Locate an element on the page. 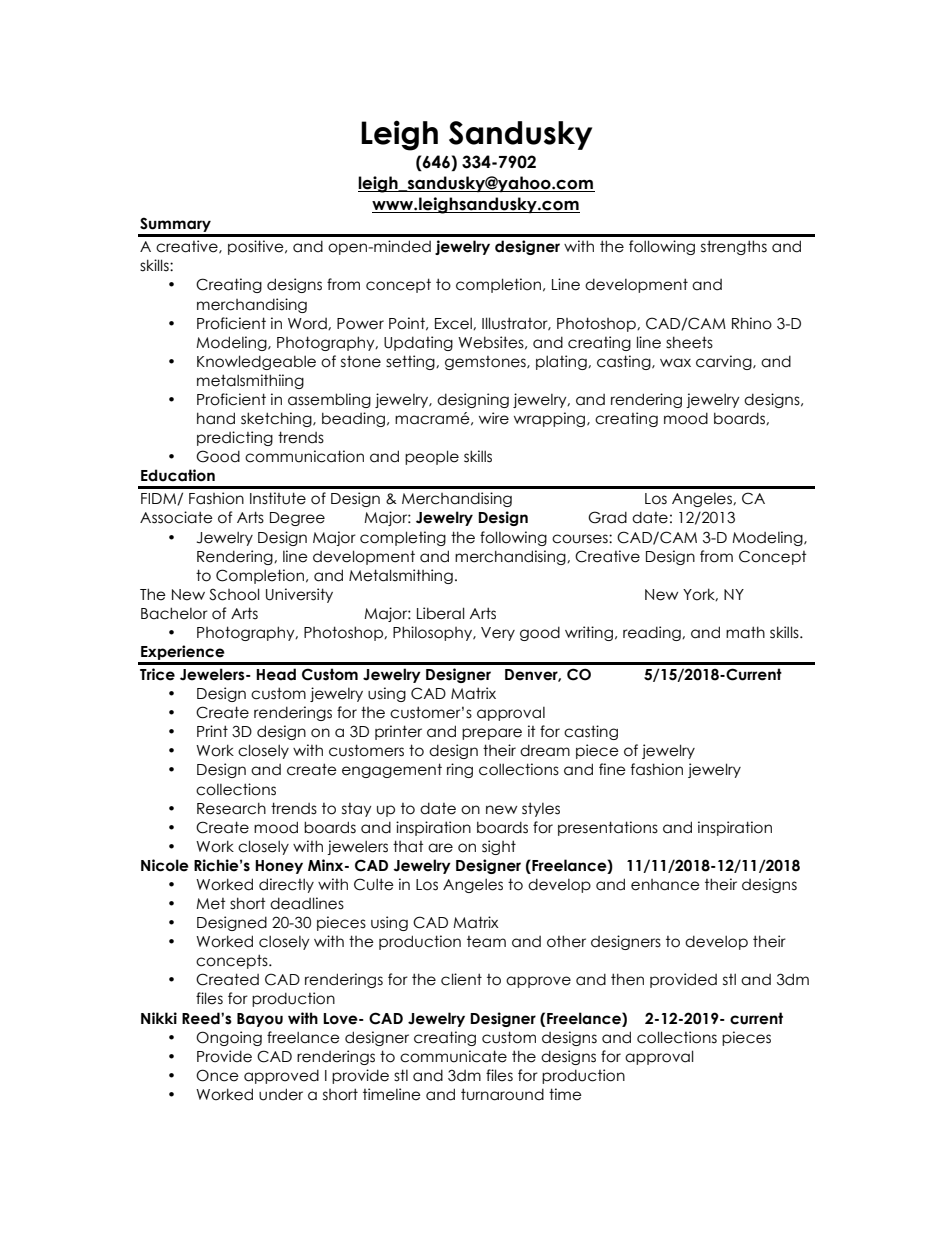 This document has height=1233, width=952. sight is located at coordinates (499, 847).
